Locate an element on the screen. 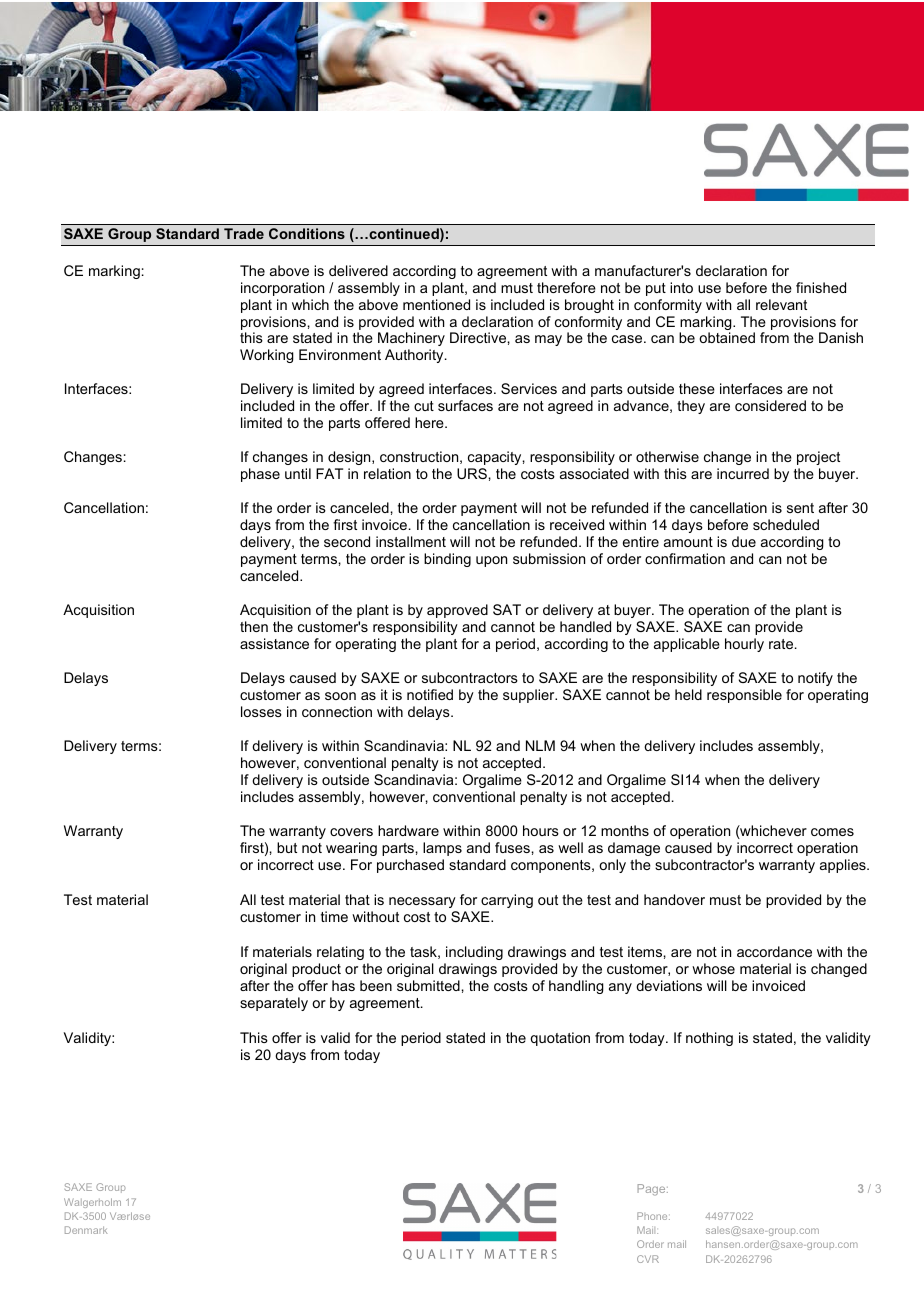 This screenshot has height=1309, width=924. mentioned is located at coordinates (436, 304).
